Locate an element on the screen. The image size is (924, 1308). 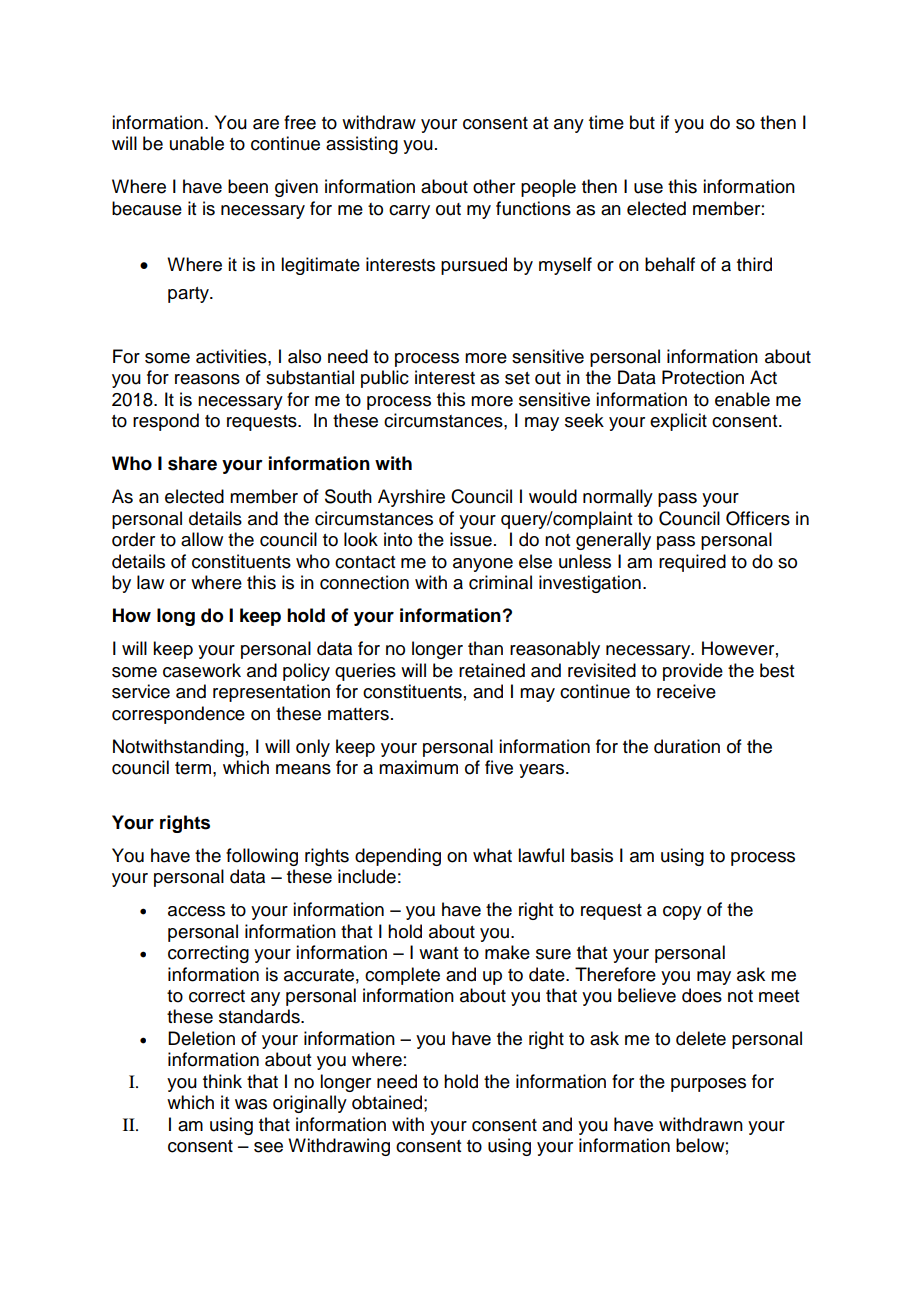
other is located at coordinates (494, 186).
